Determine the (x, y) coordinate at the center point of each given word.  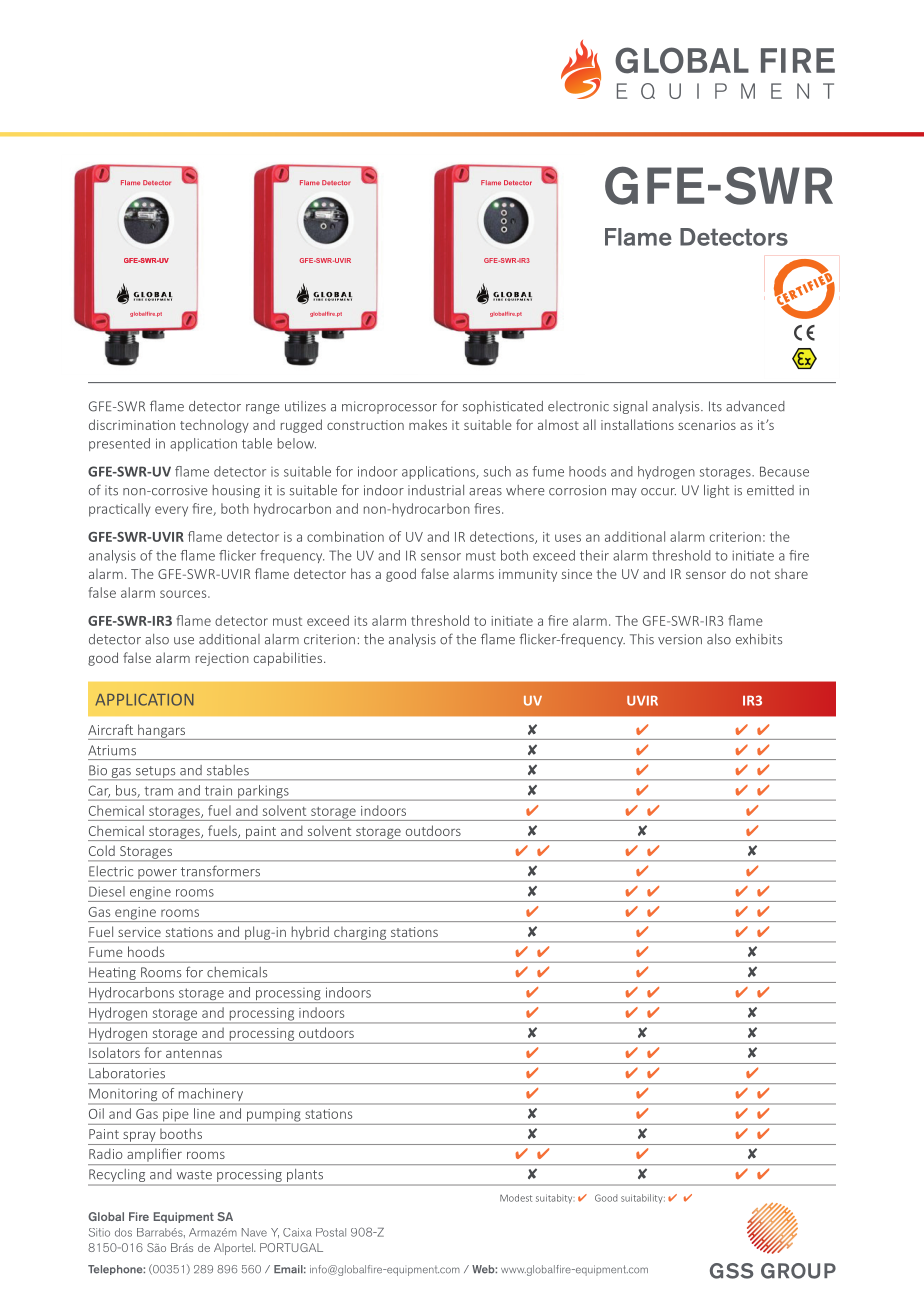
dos (123, 1232)
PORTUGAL (291, 1247)
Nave (254, 1232)
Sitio (99, 1232)
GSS (731, 1271)
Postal (331, 1232)
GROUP (798, 1271)
